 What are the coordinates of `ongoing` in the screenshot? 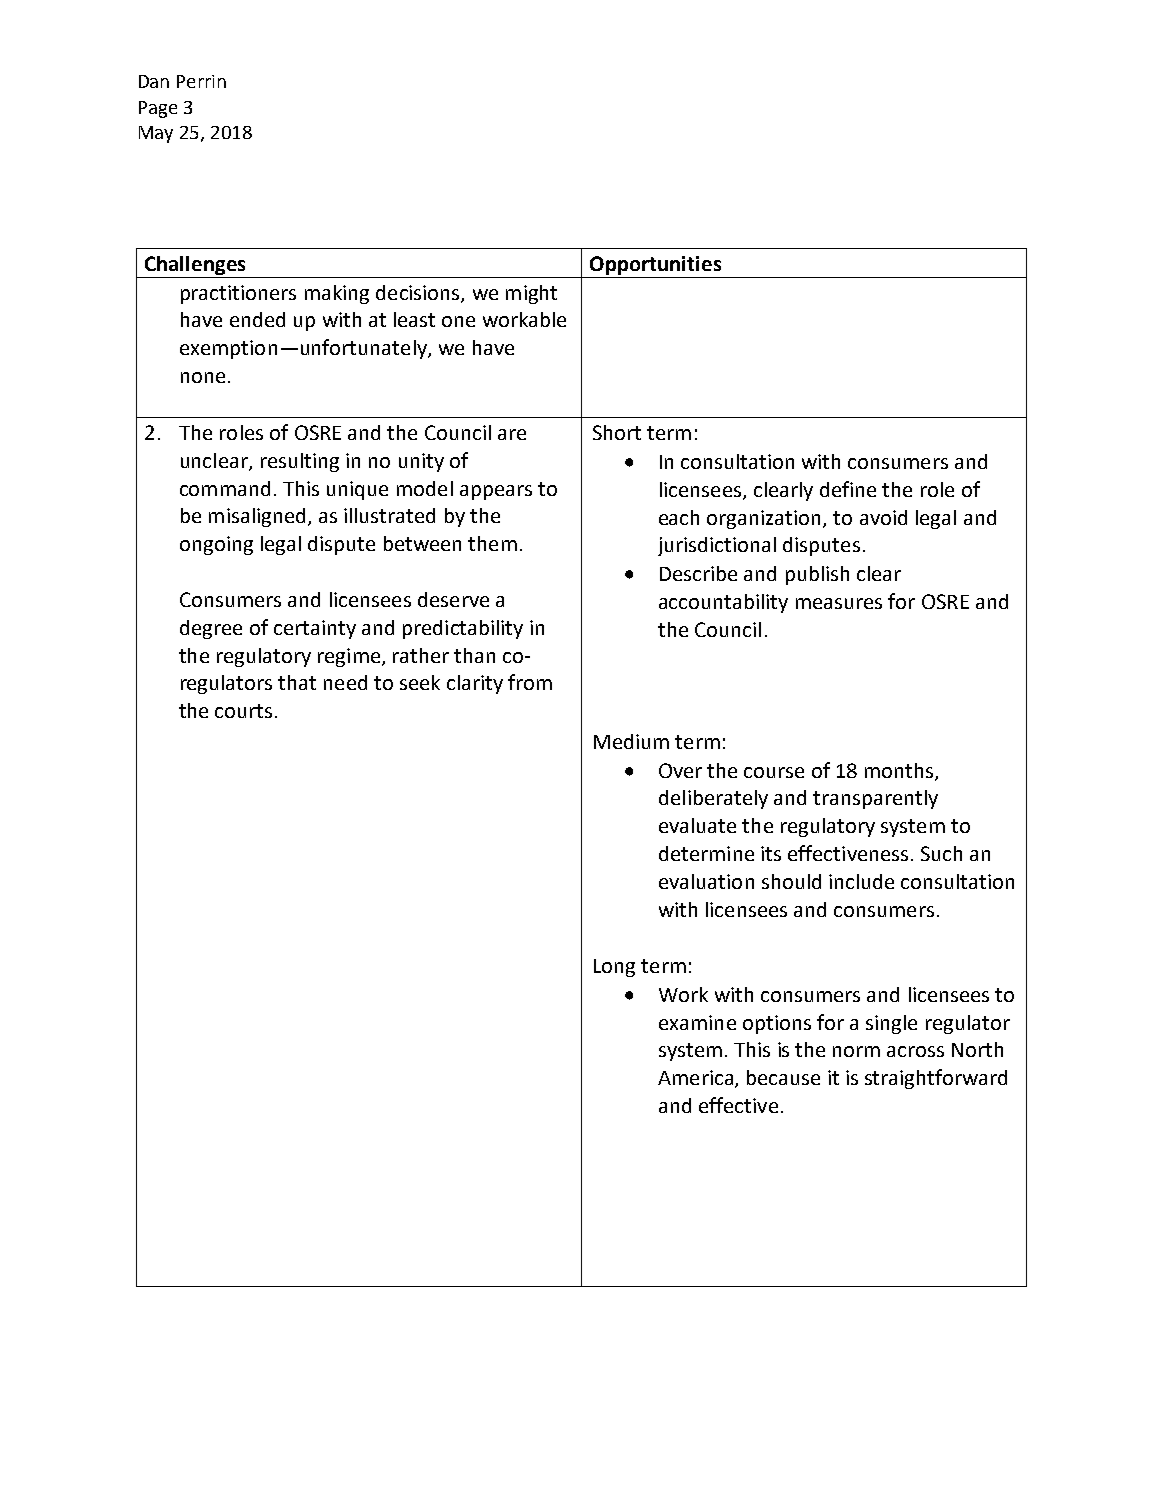 It's located at (216, 545).
